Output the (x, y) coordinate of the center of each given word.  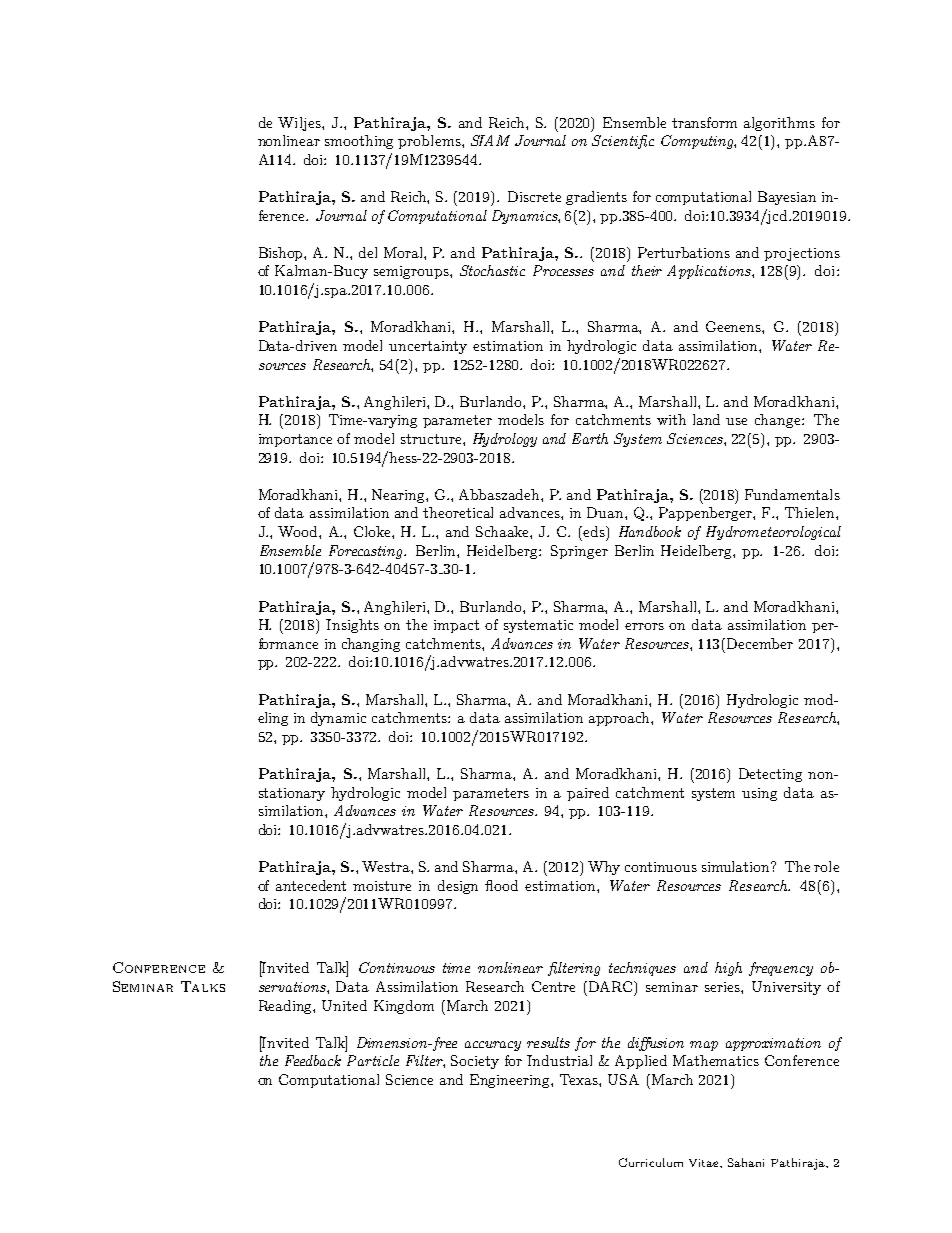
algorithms (779, 124)
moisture (382, 886)
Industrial (559, 1060)
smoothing (359, 142)
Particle (373, 1060)
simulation (737, 866)
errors (644, 626)
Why (604, 868)
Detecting (770, 775)
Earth (590, 438)
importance (295, 440)
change (779, 421)
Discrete (534, 196)
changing (371, 645)
